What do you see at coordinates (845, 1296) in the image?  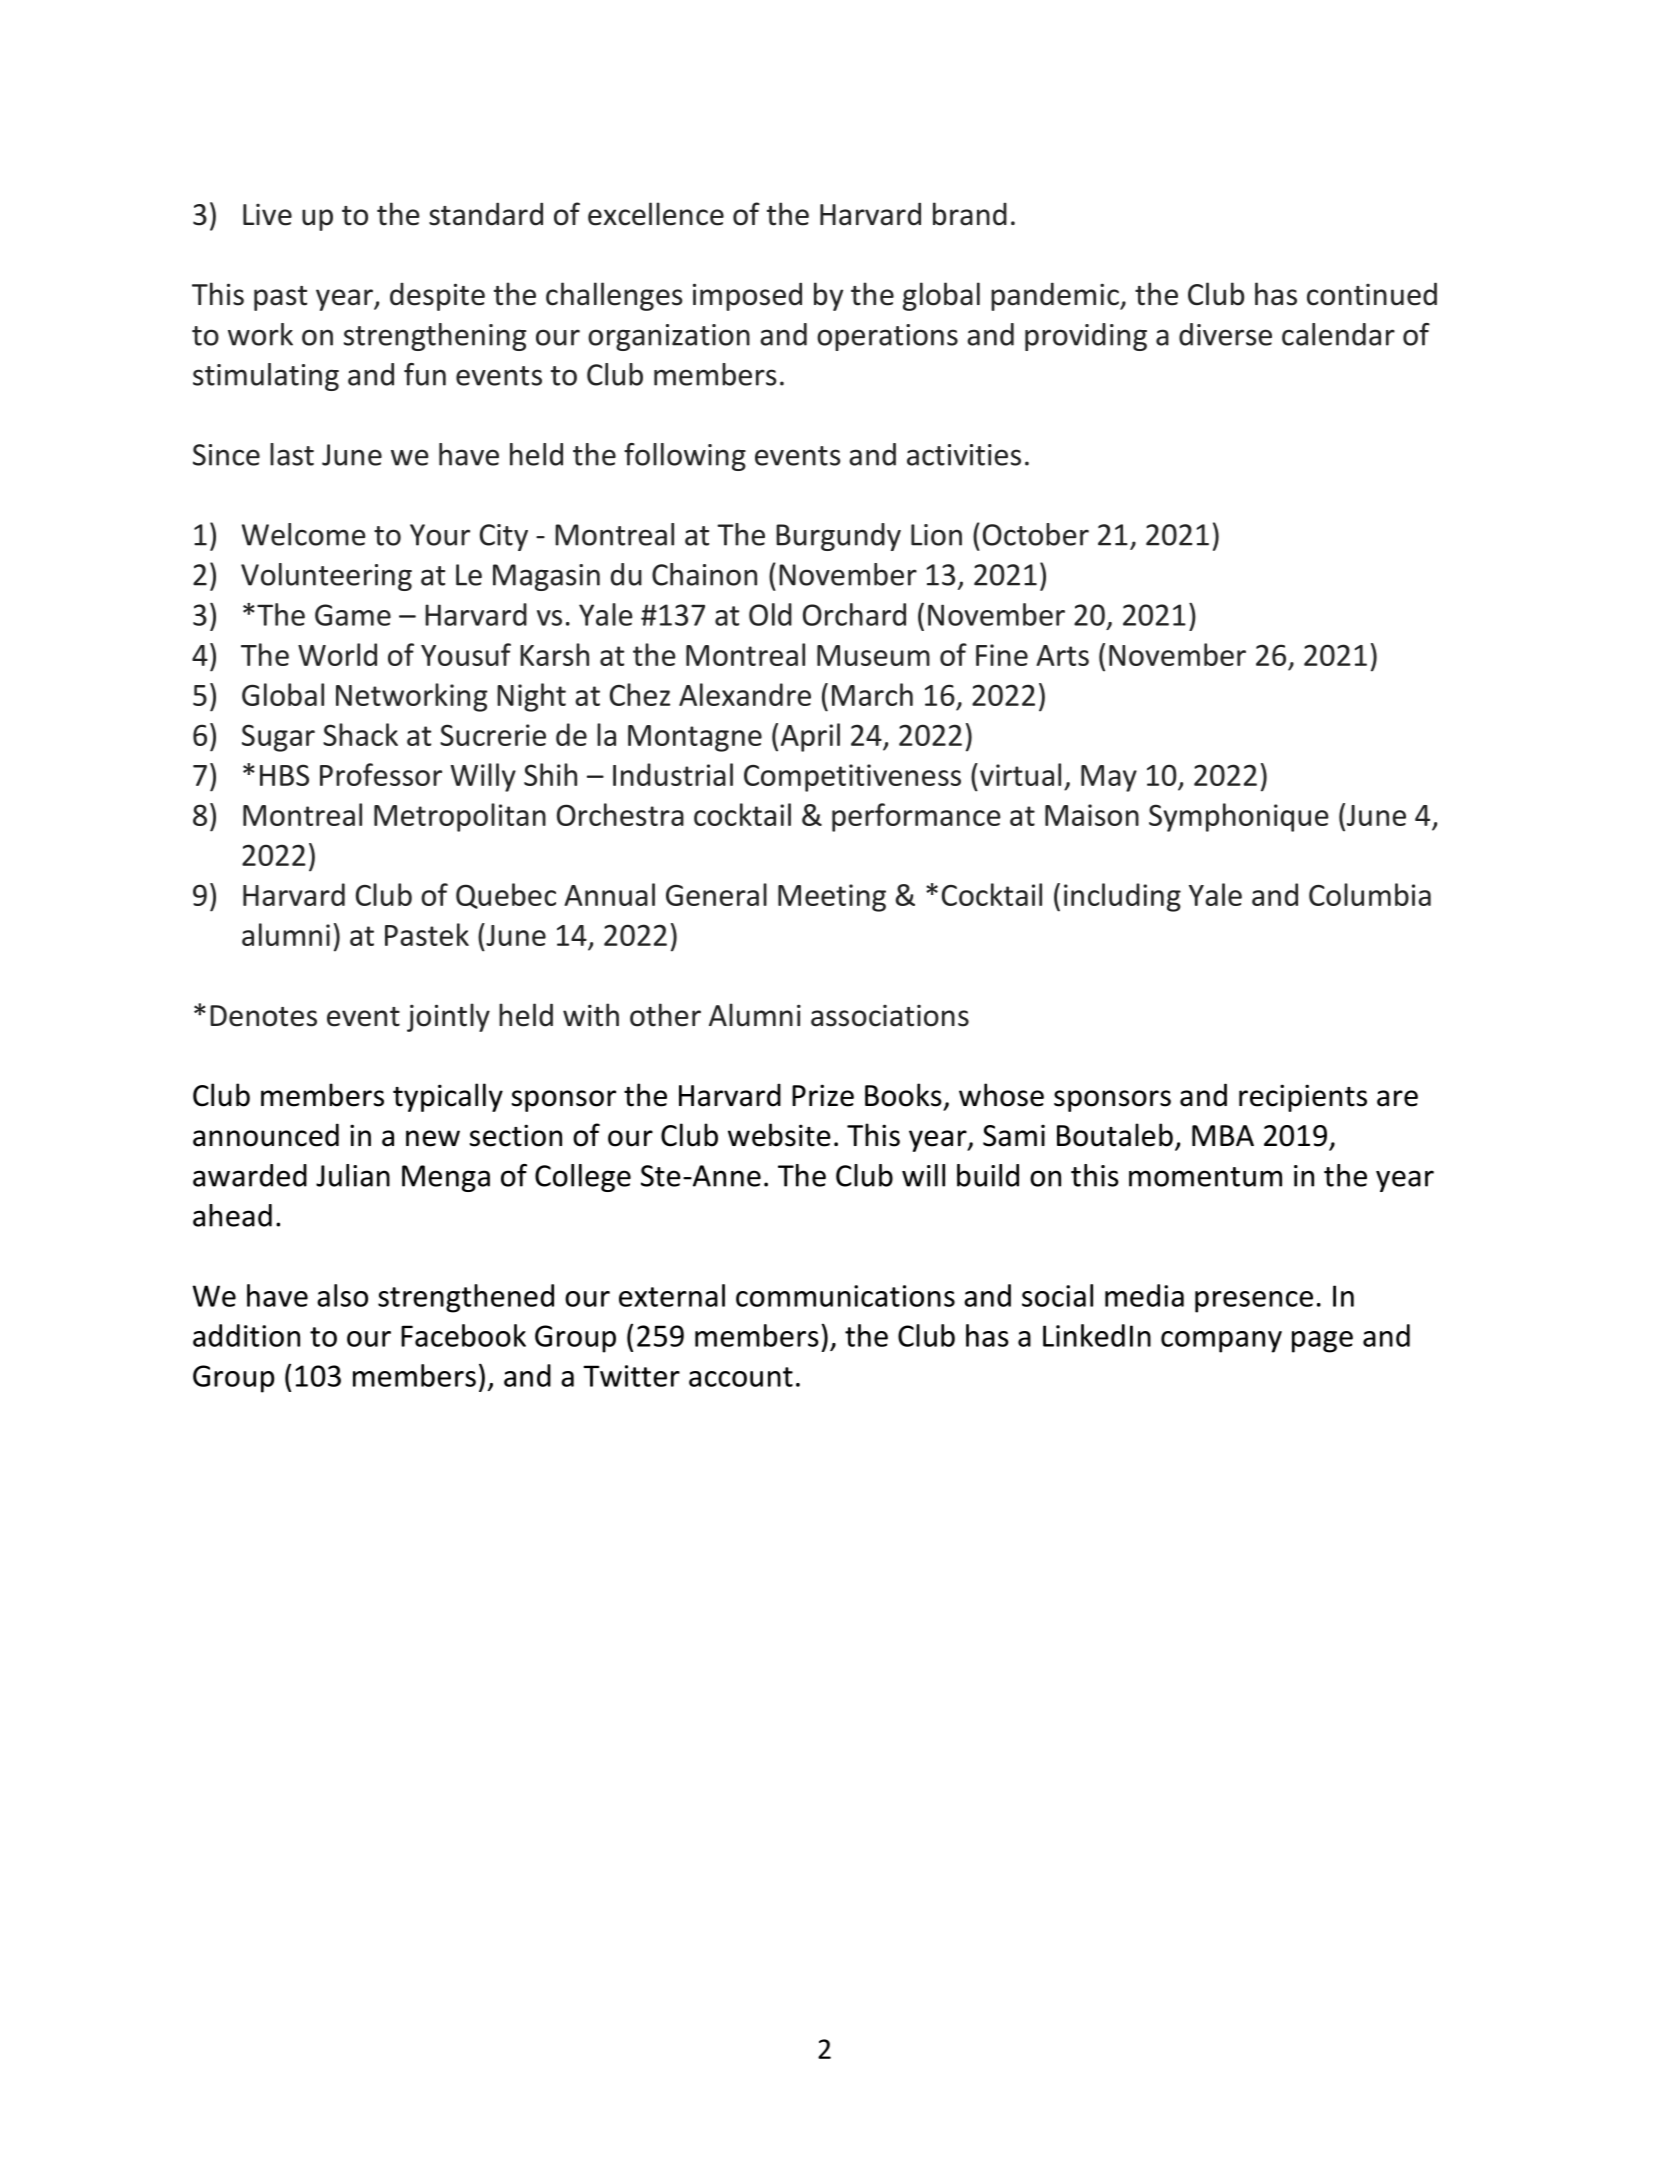 I see `communications` at bounding box center [845, 1296].
